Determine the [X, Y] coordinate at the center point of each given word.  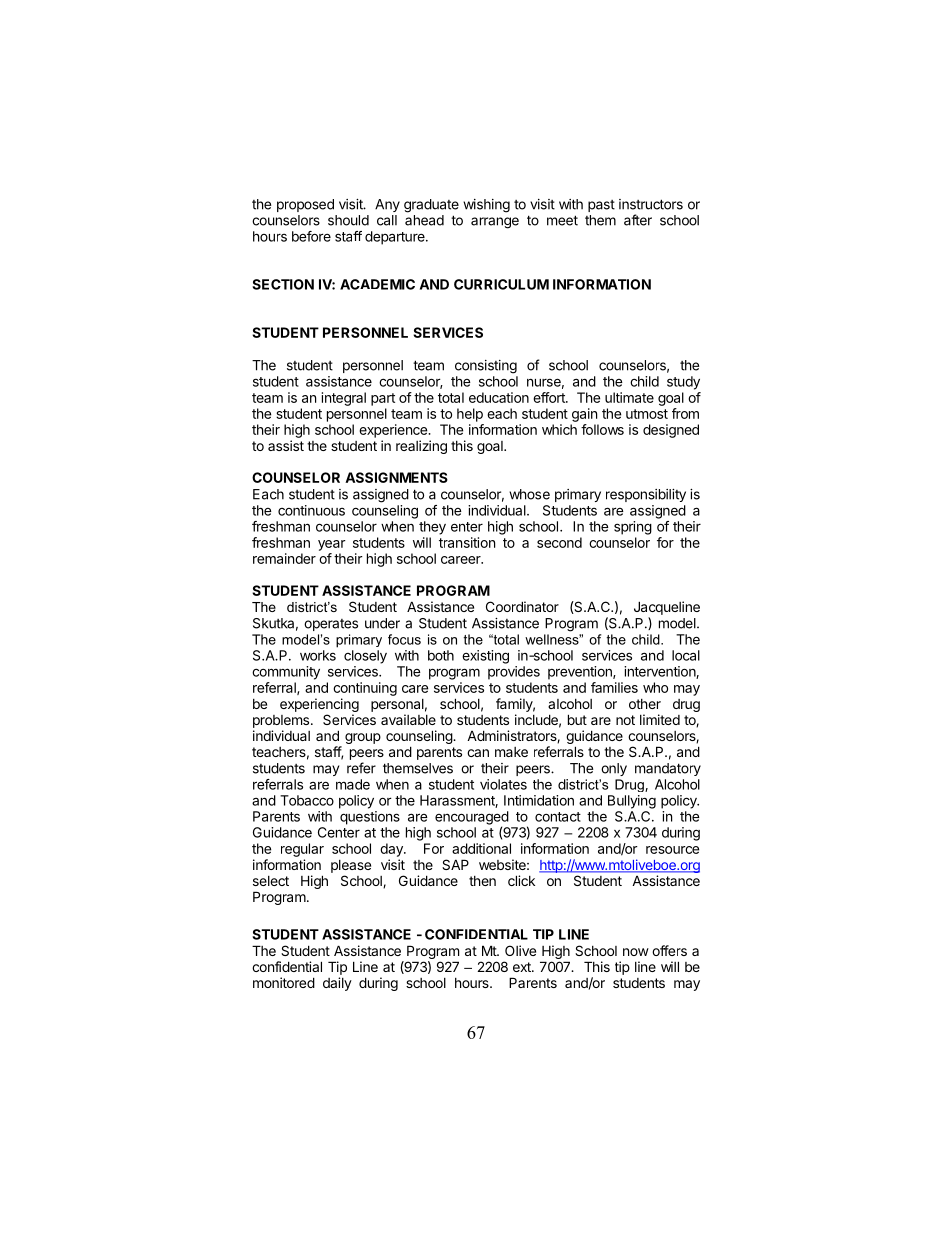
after [638, 220]
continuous [311, 510]
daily [337, 984]
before [311, 236]
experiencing [319, 705]
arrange [495, 223]
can [478, 753]
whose [529, 494]
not [625, 720]
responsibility [646, 495]
